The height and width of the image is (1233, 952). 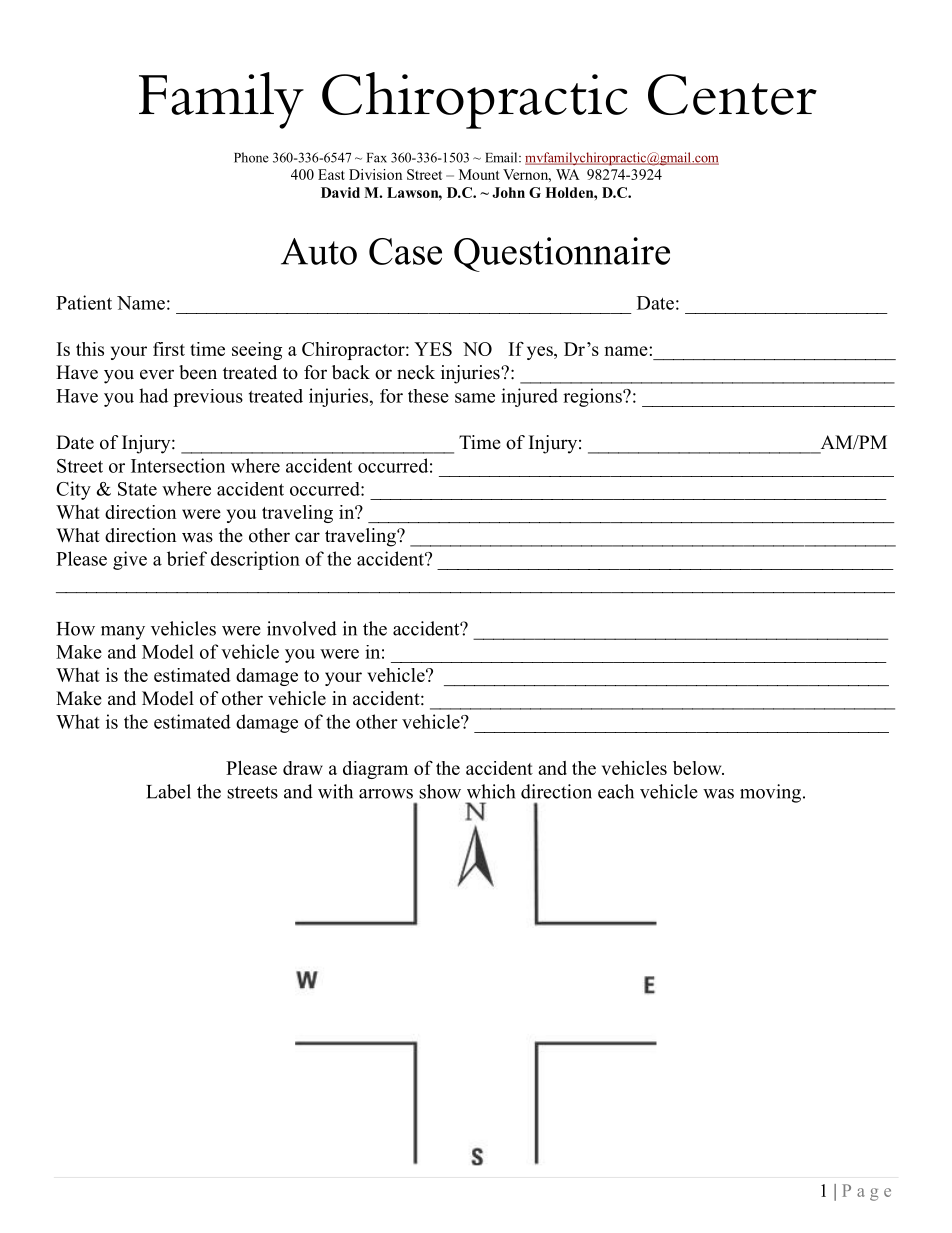 What do you see at coordinates (593, 397) in the image?
I see `regions` at bounding box center [593, 397].
